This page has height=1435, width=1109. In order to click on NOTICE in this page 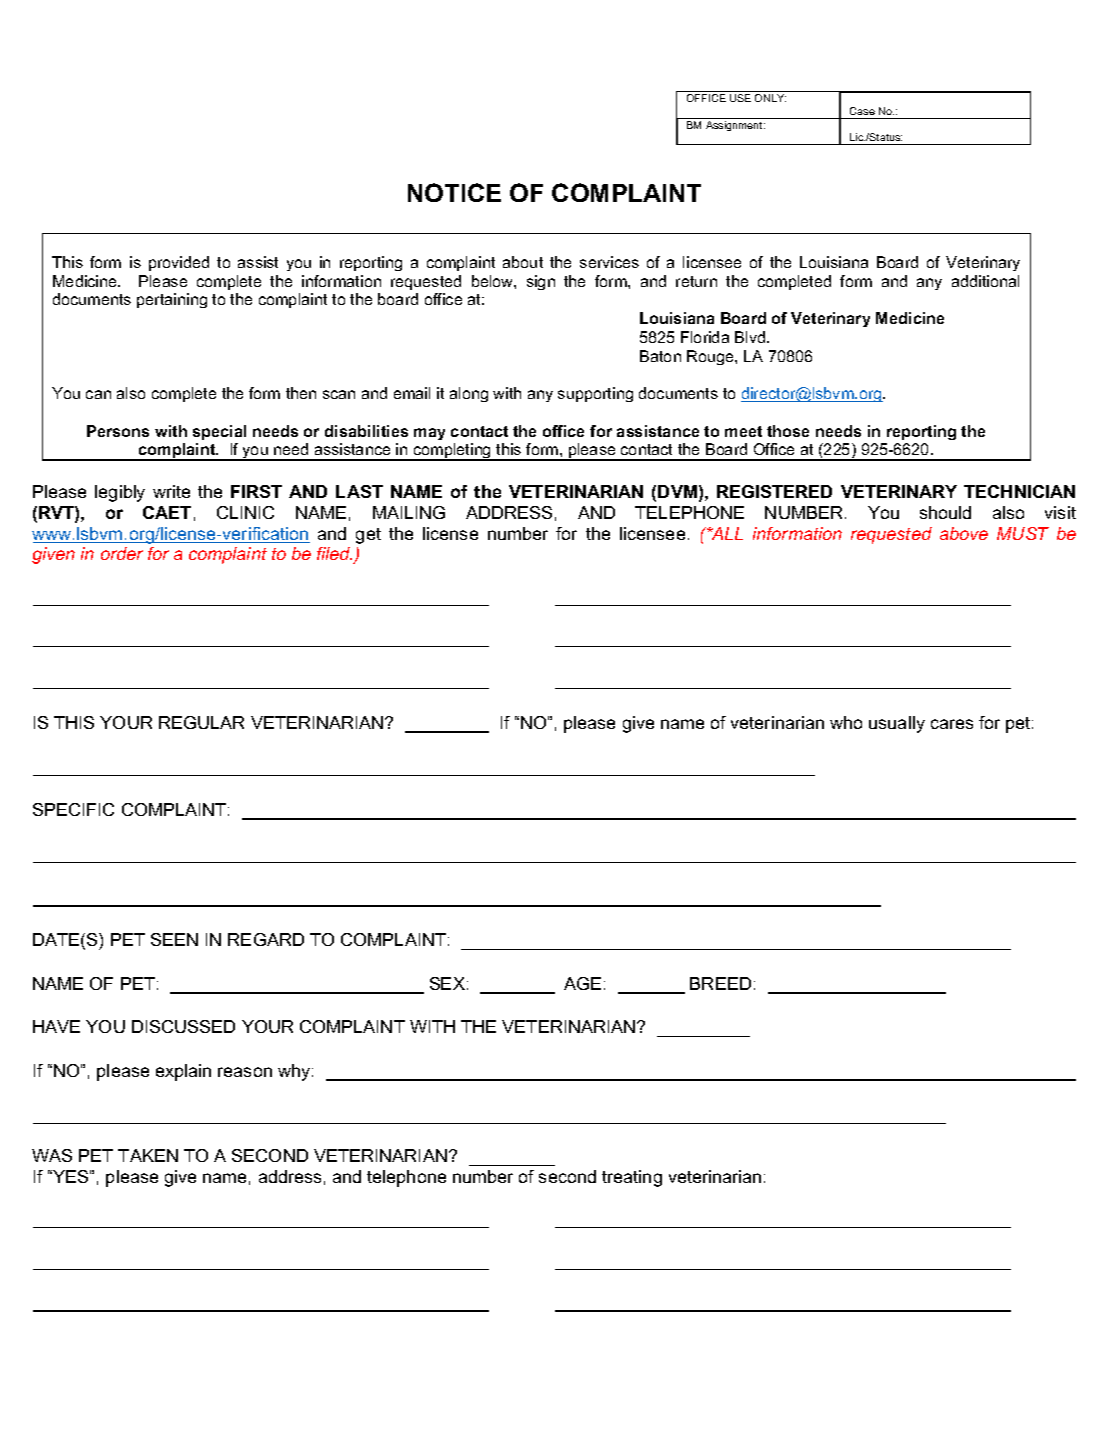, I will do `click(454, 192)`.
